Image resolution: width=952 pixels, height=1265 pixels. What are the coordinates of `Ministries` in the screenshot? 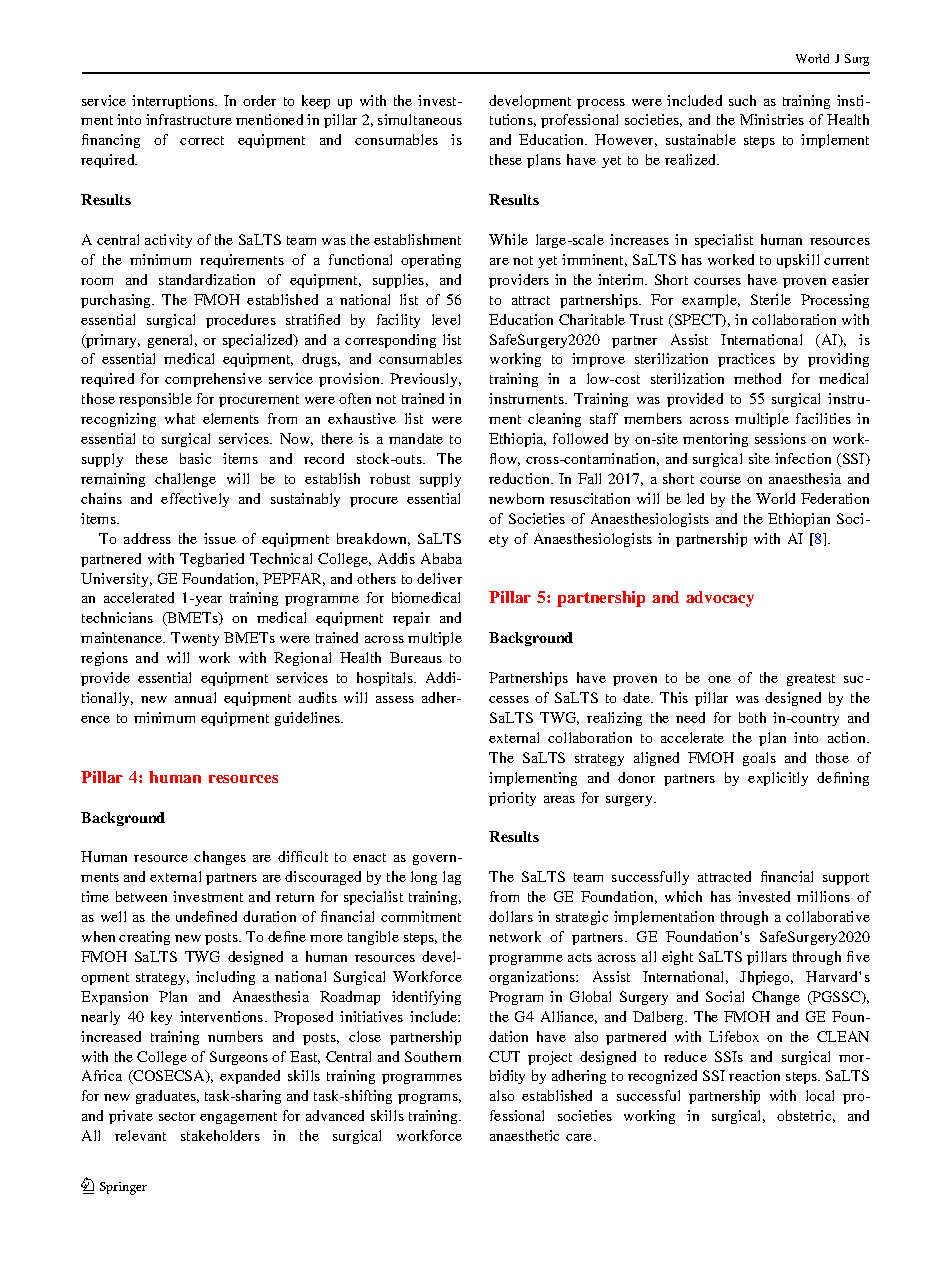 It's located at (772, 119).
